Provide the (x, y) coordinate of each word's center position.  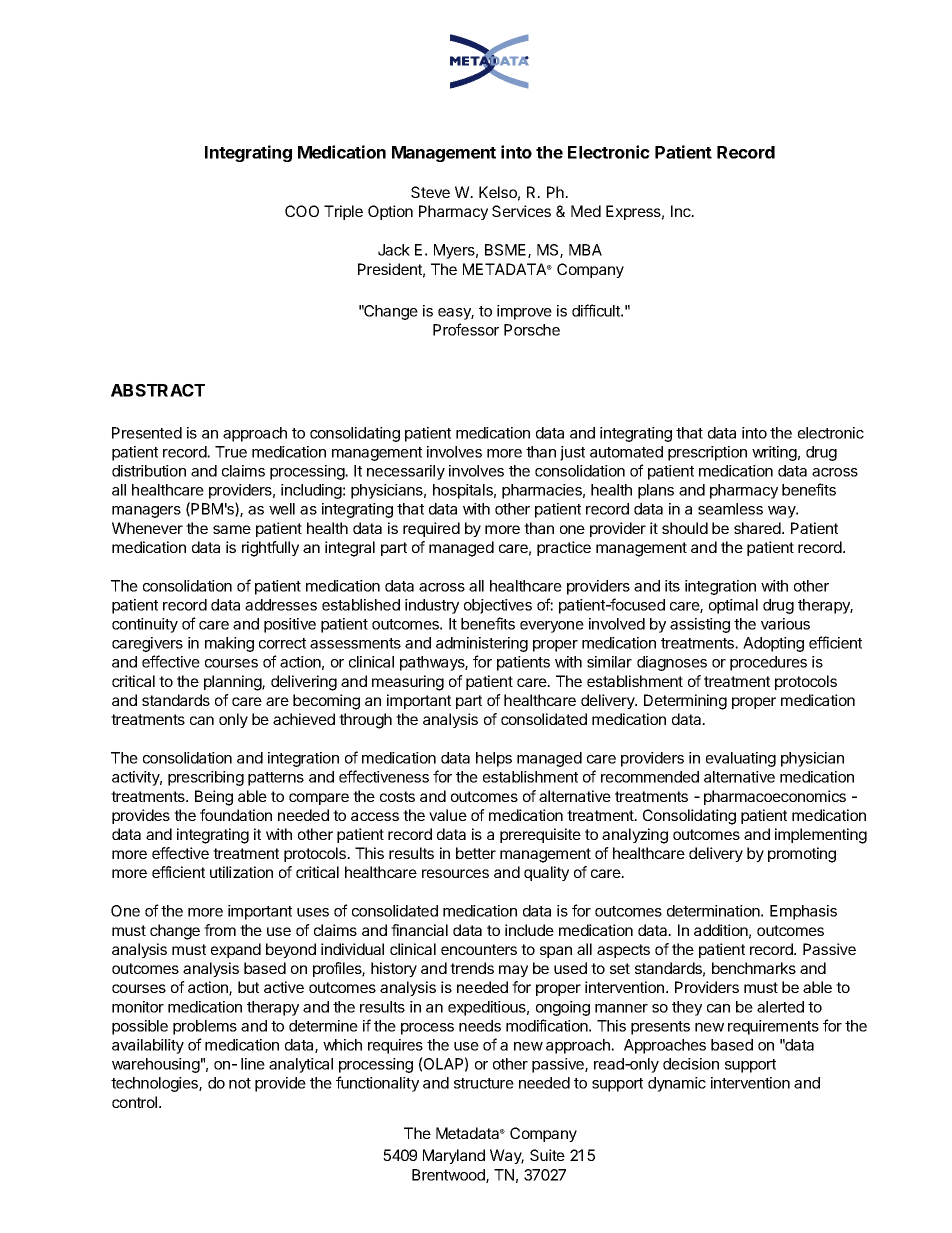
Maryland (454, 1156)
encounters (479, 949)
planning (233, 683)
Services (521, 211)
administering (482, 644)
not (240, 1083)
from (220, 930)
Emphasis (803, 912)
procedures (768, 663)
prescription (707, 453)
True (231, 452)
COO (302, 211)
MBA (585, 250)
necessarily (406, 472)
